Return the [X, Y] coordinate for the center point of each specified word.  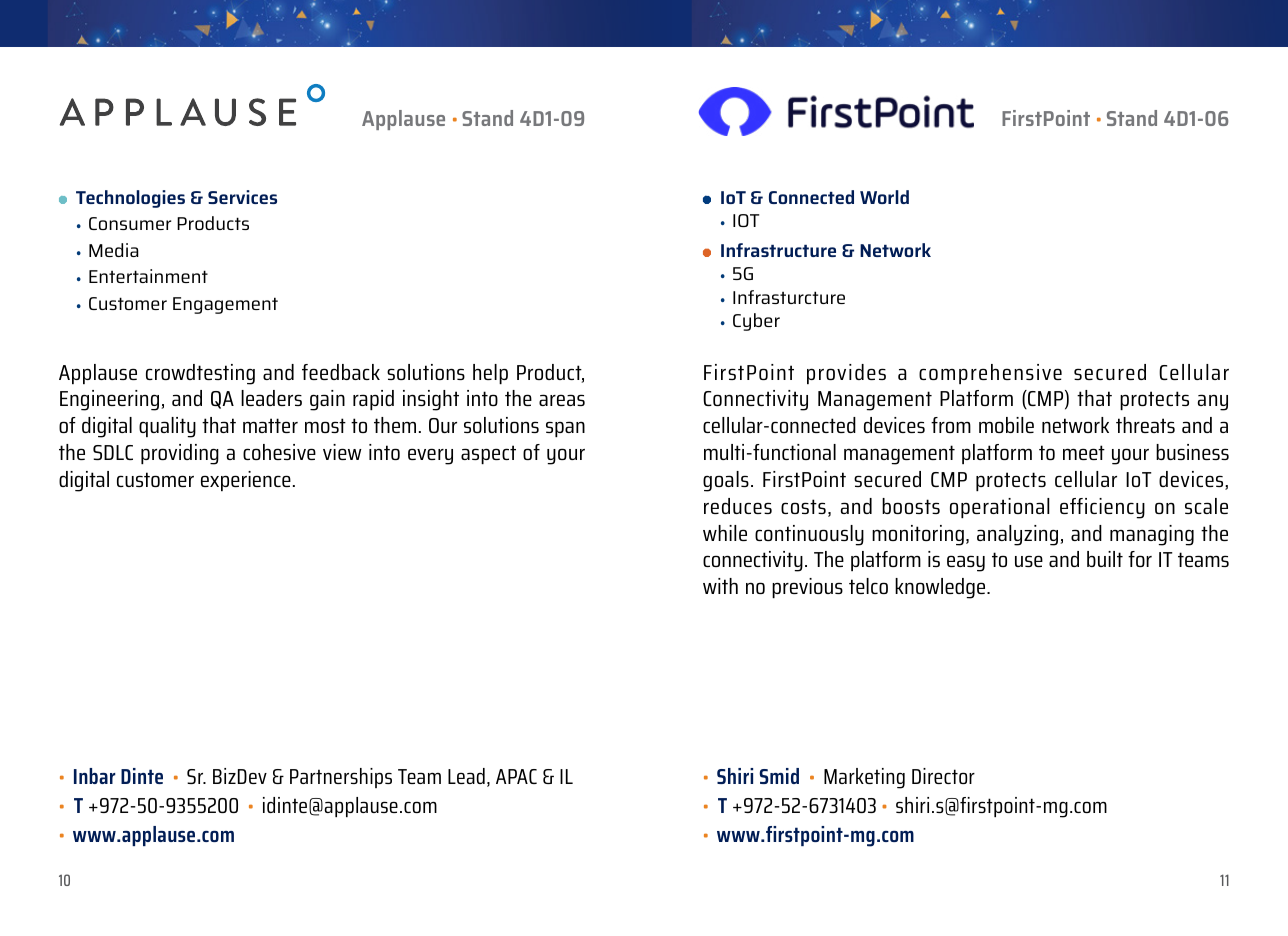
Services [242, 197]
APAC [516, 776]
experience [246, 481]
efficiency [1102, 508]
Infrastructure [778, 250]
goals [726, 481]
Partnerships [341, 778]
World [884, 197]
